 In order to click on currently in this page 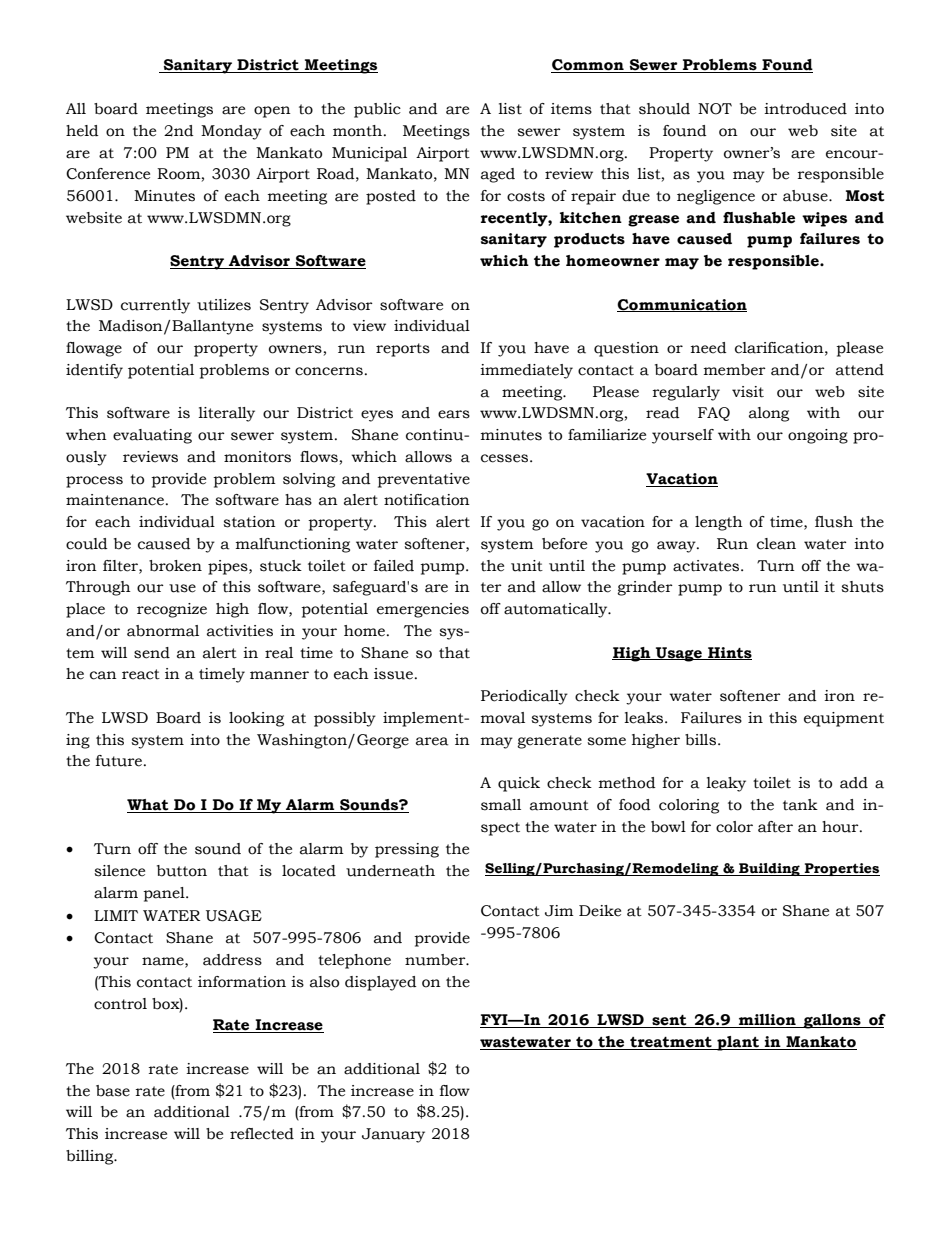, I will do `click(155, 306)`.
